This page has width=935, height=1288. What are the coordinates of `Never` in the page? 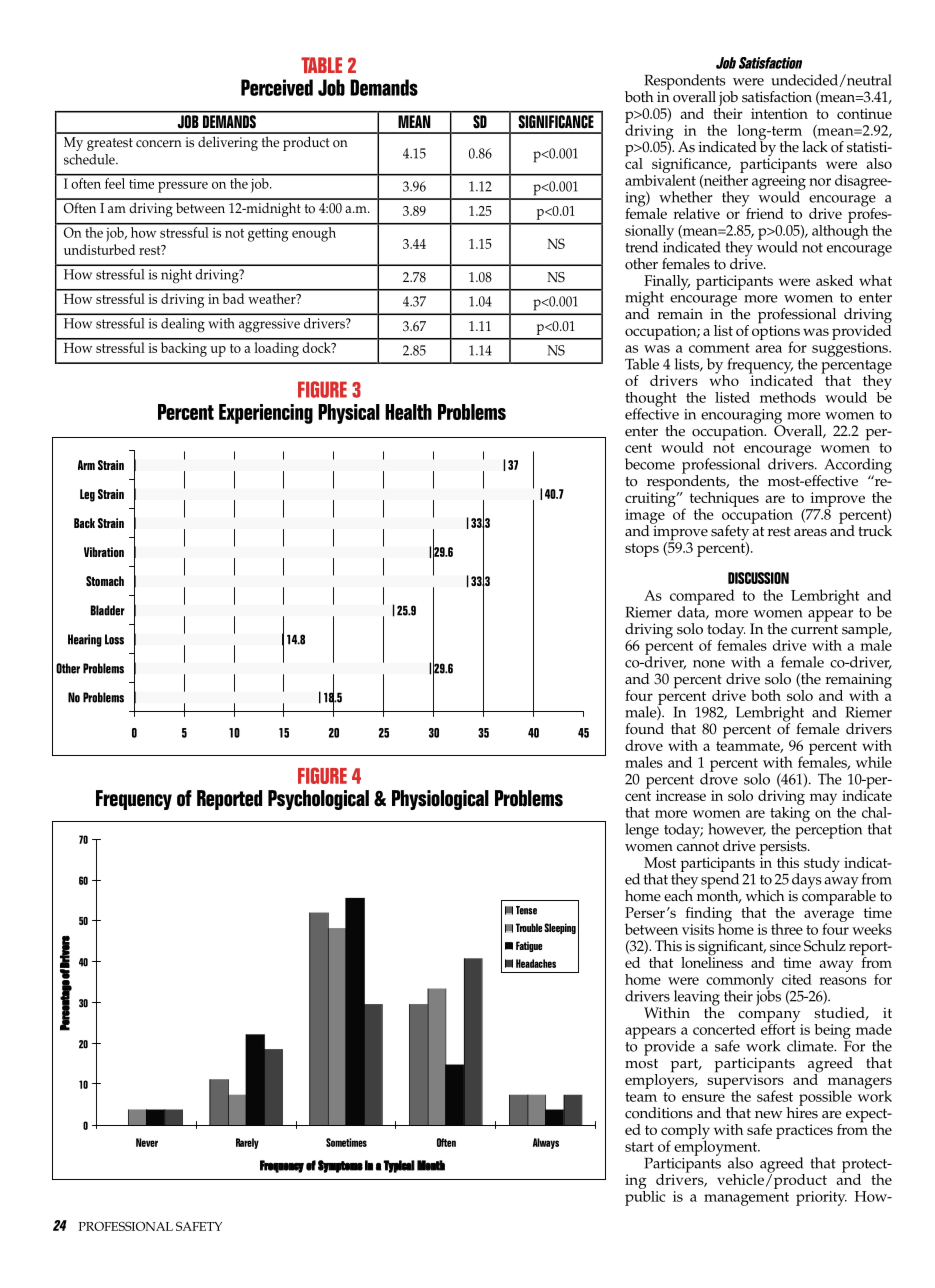 It's located at (147, 1142).
